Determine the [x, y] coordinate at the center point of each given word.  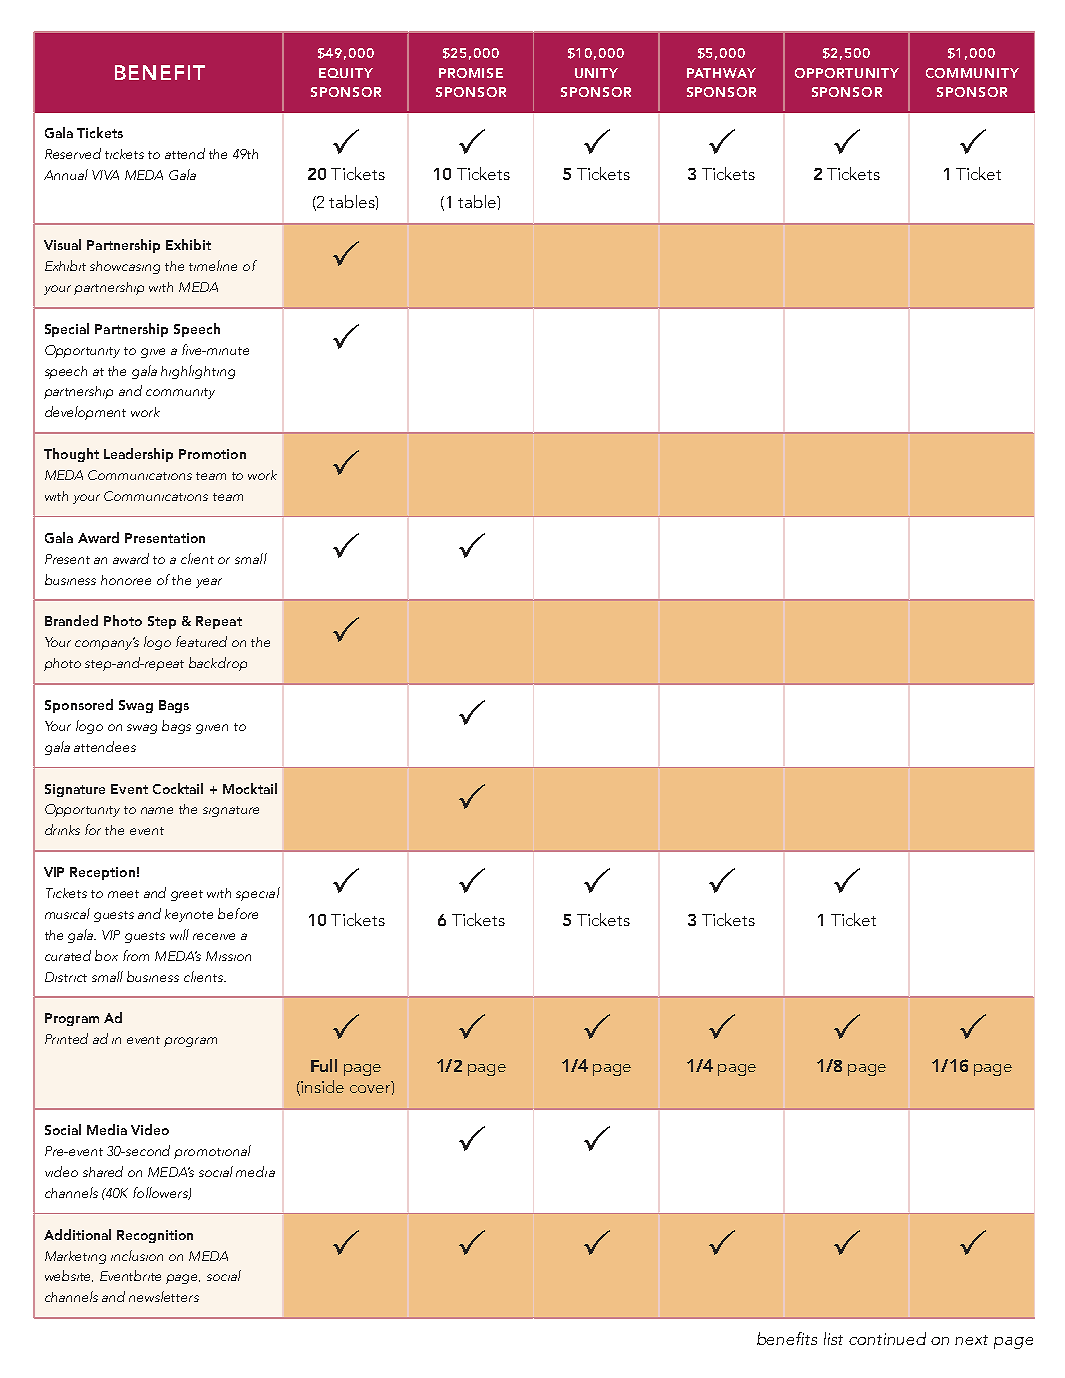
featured [201, 641]
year [209, 583]
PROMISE [471, 73]
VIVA [105, 175]
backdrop [218, 664]
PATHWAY [721, 73]
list [833, 1338]
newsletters [164, 1296]
